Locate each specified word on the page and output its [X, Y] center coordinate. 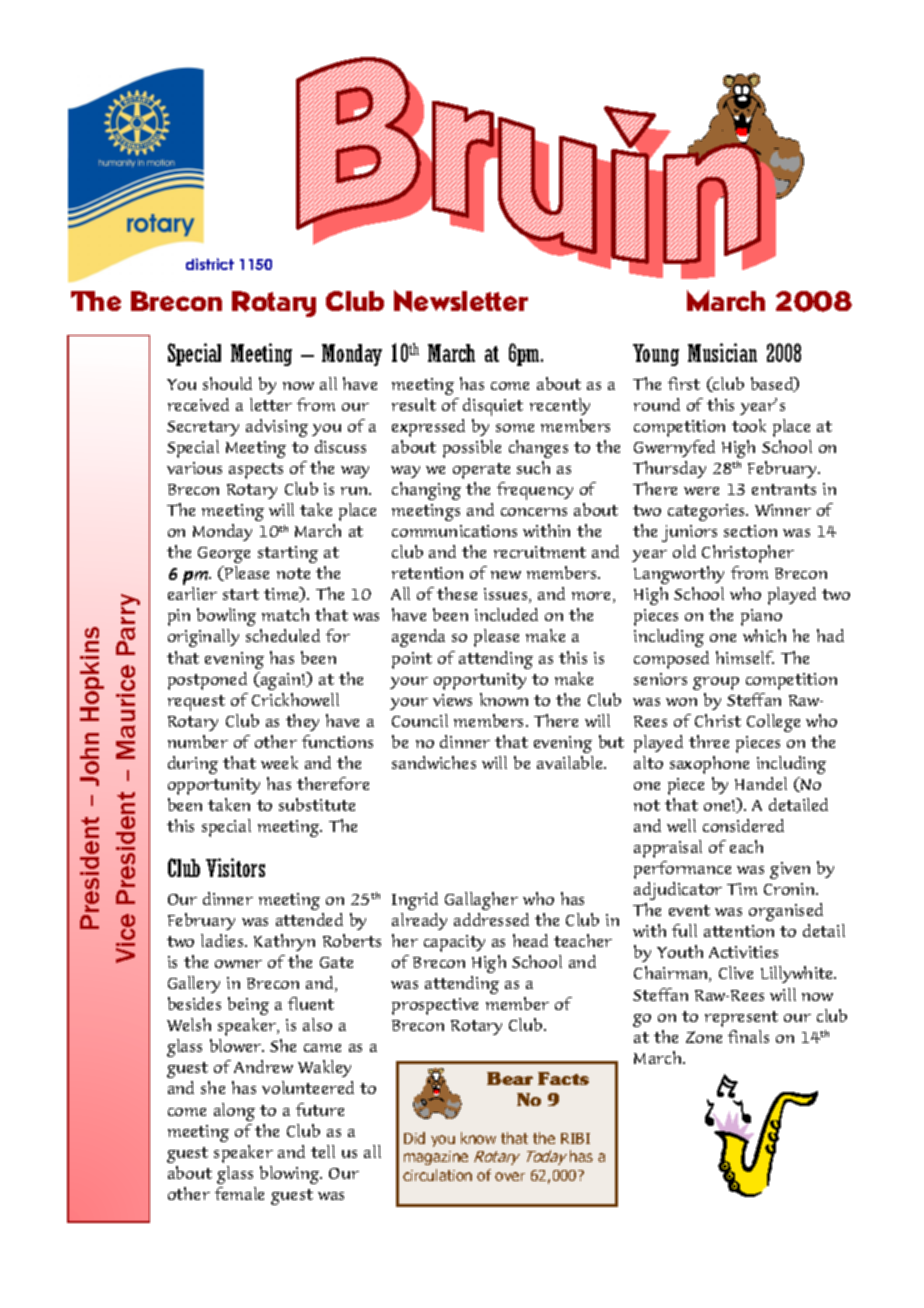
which [764, 635]
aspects [256, 471]
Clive [736, 972]
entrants [784, 489]
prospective [435, 1006]
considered [743, 825]
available [571, 762]
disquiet [493, 407]
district [210, 264]
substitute [317, 804]
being [248, 1006]
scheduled [283, 635]
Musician [722, 352]
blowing [291, 1175]
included [506, 614]
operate [481, 471]
